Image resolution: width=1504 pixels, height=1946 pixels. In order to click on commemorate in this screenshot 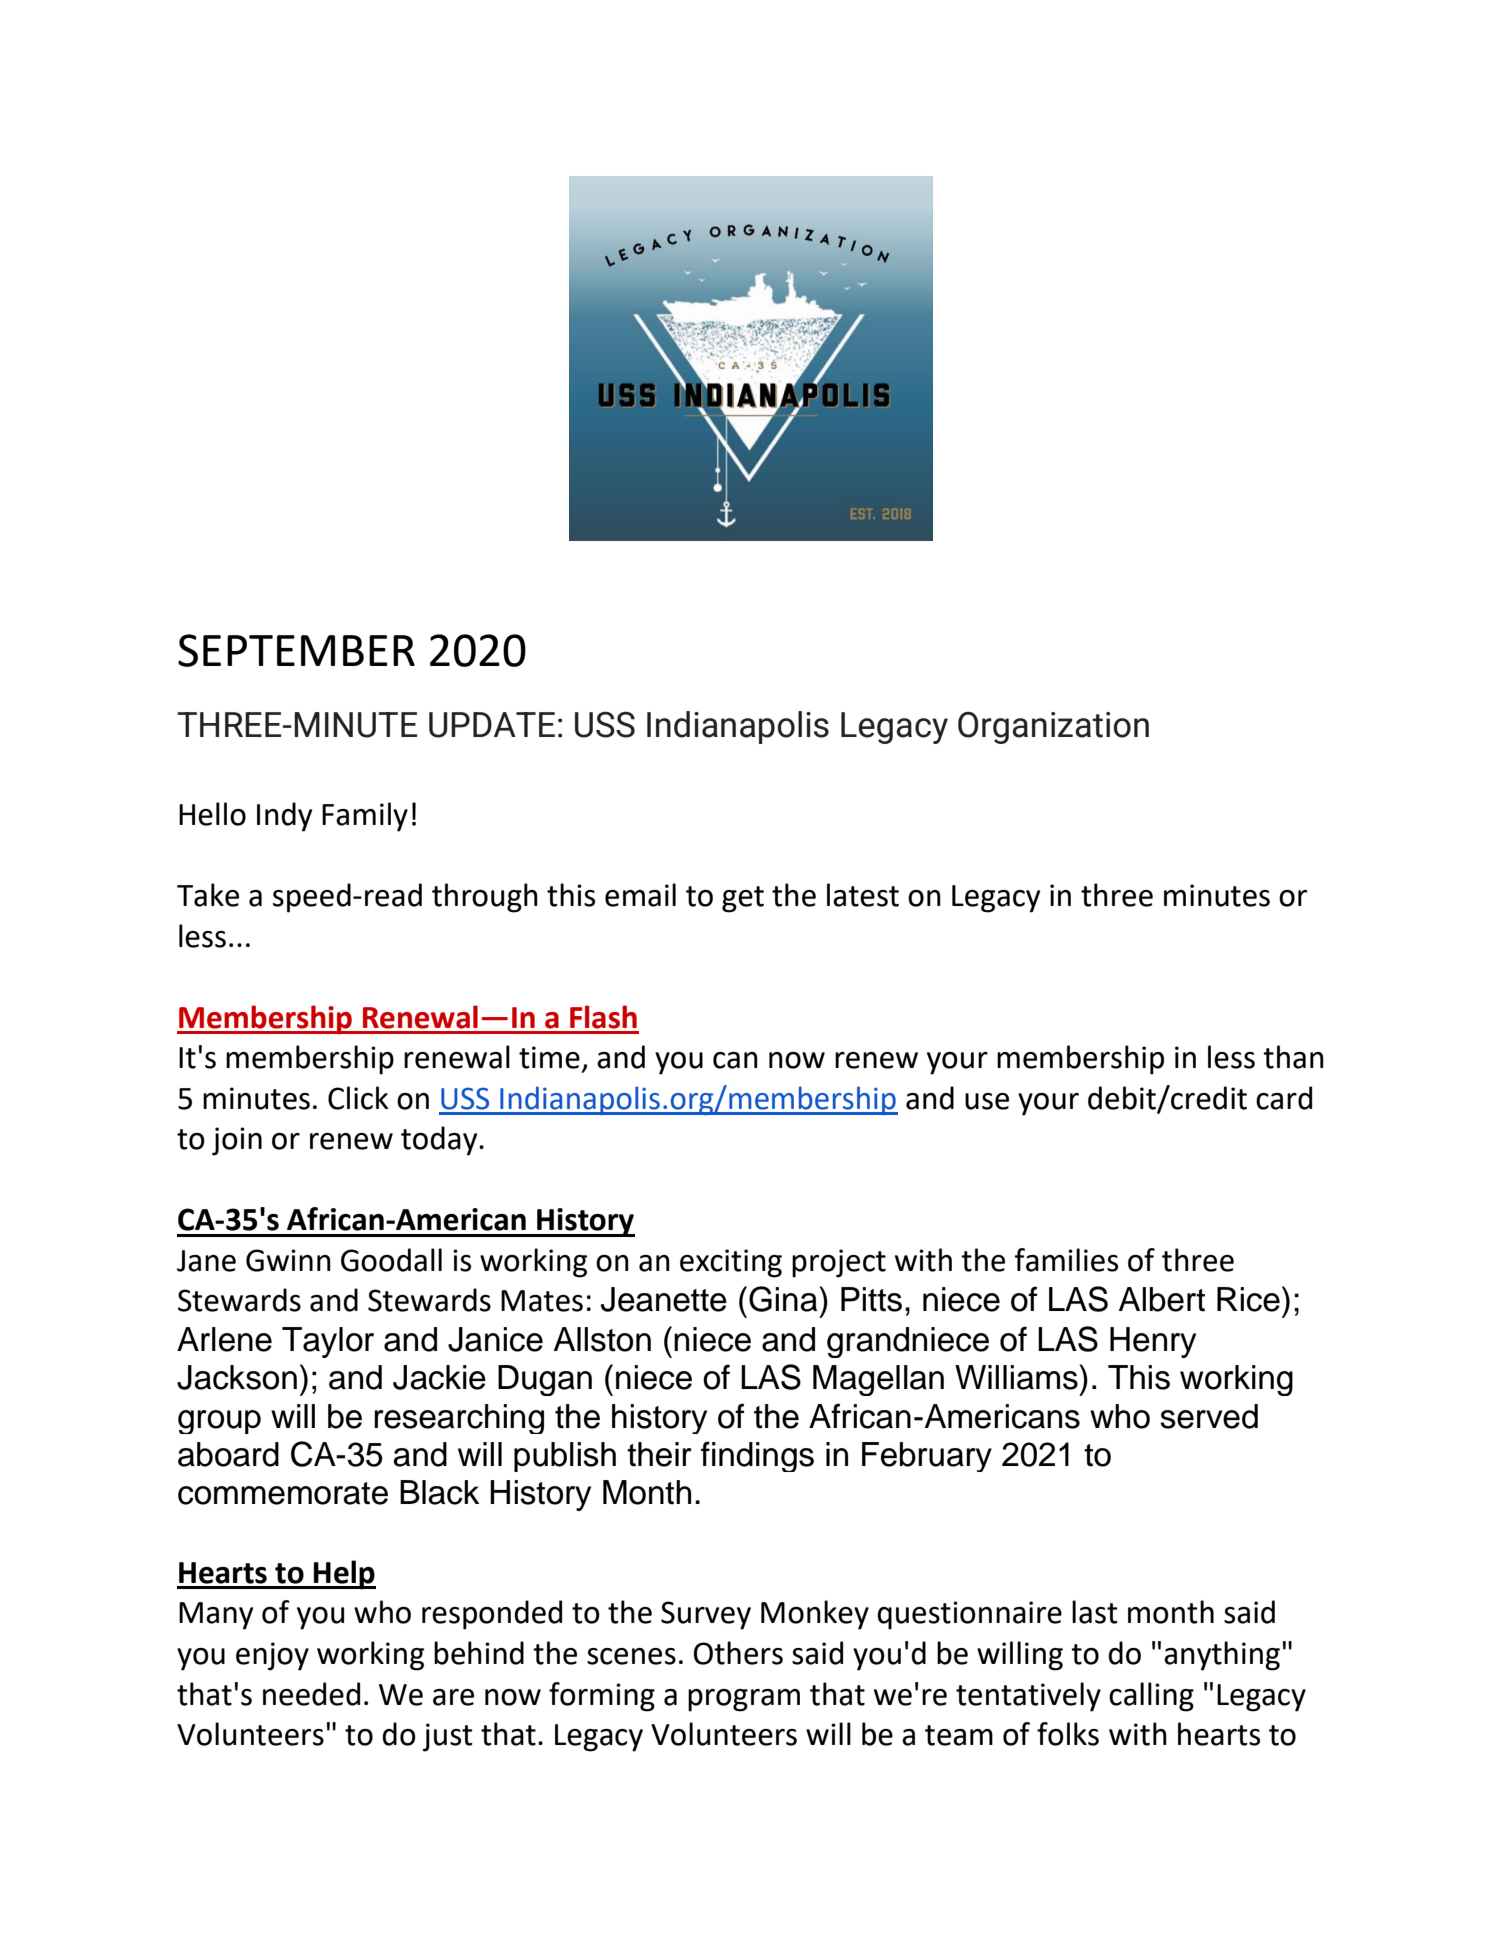, I will do `click(283, 1493)`.
